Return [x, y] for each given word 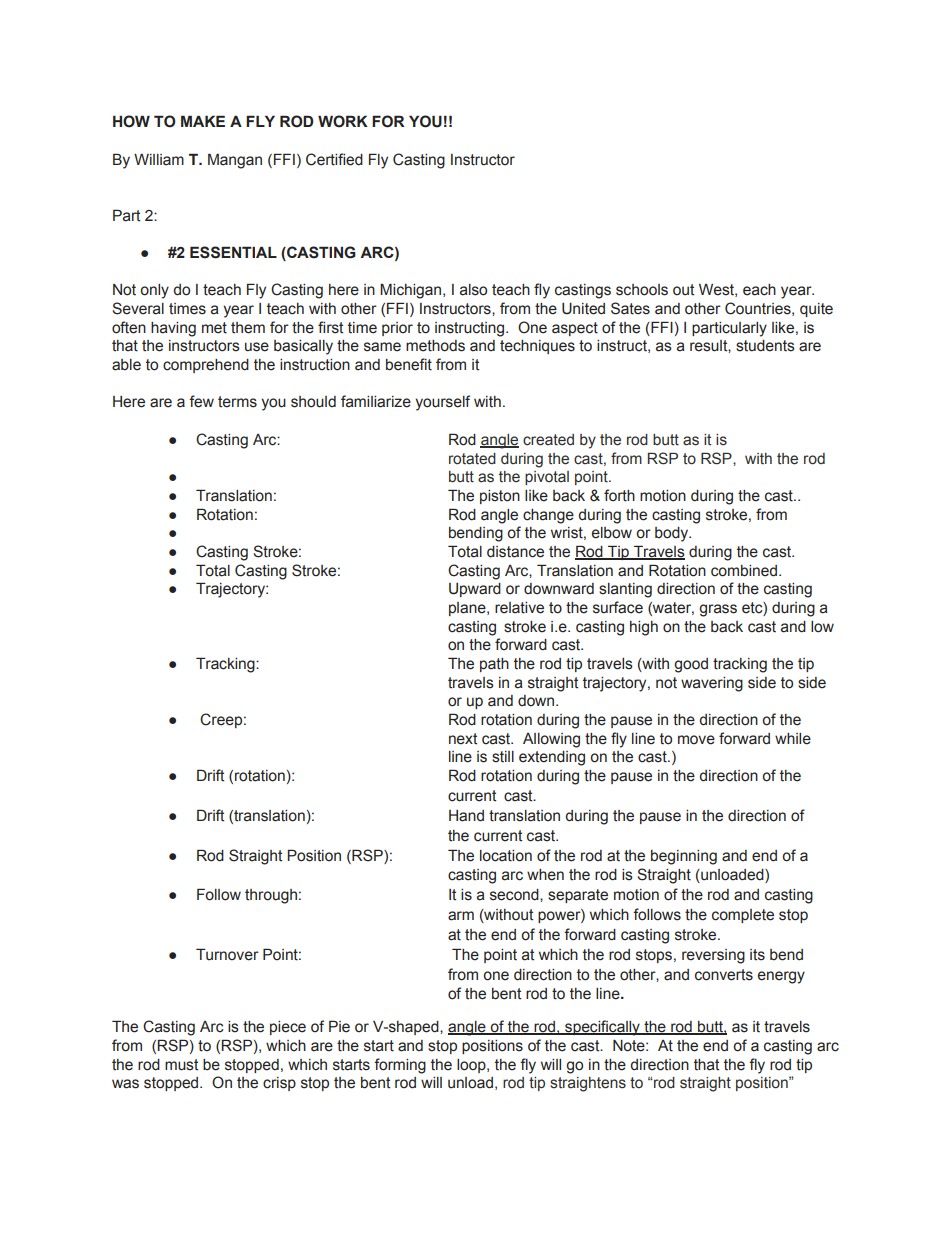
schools [642, 290]
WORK [343, 121]
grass [718, 610]
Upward [475, 590]
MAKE [203, 121]
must [181, 1065]
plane [468, 609]
